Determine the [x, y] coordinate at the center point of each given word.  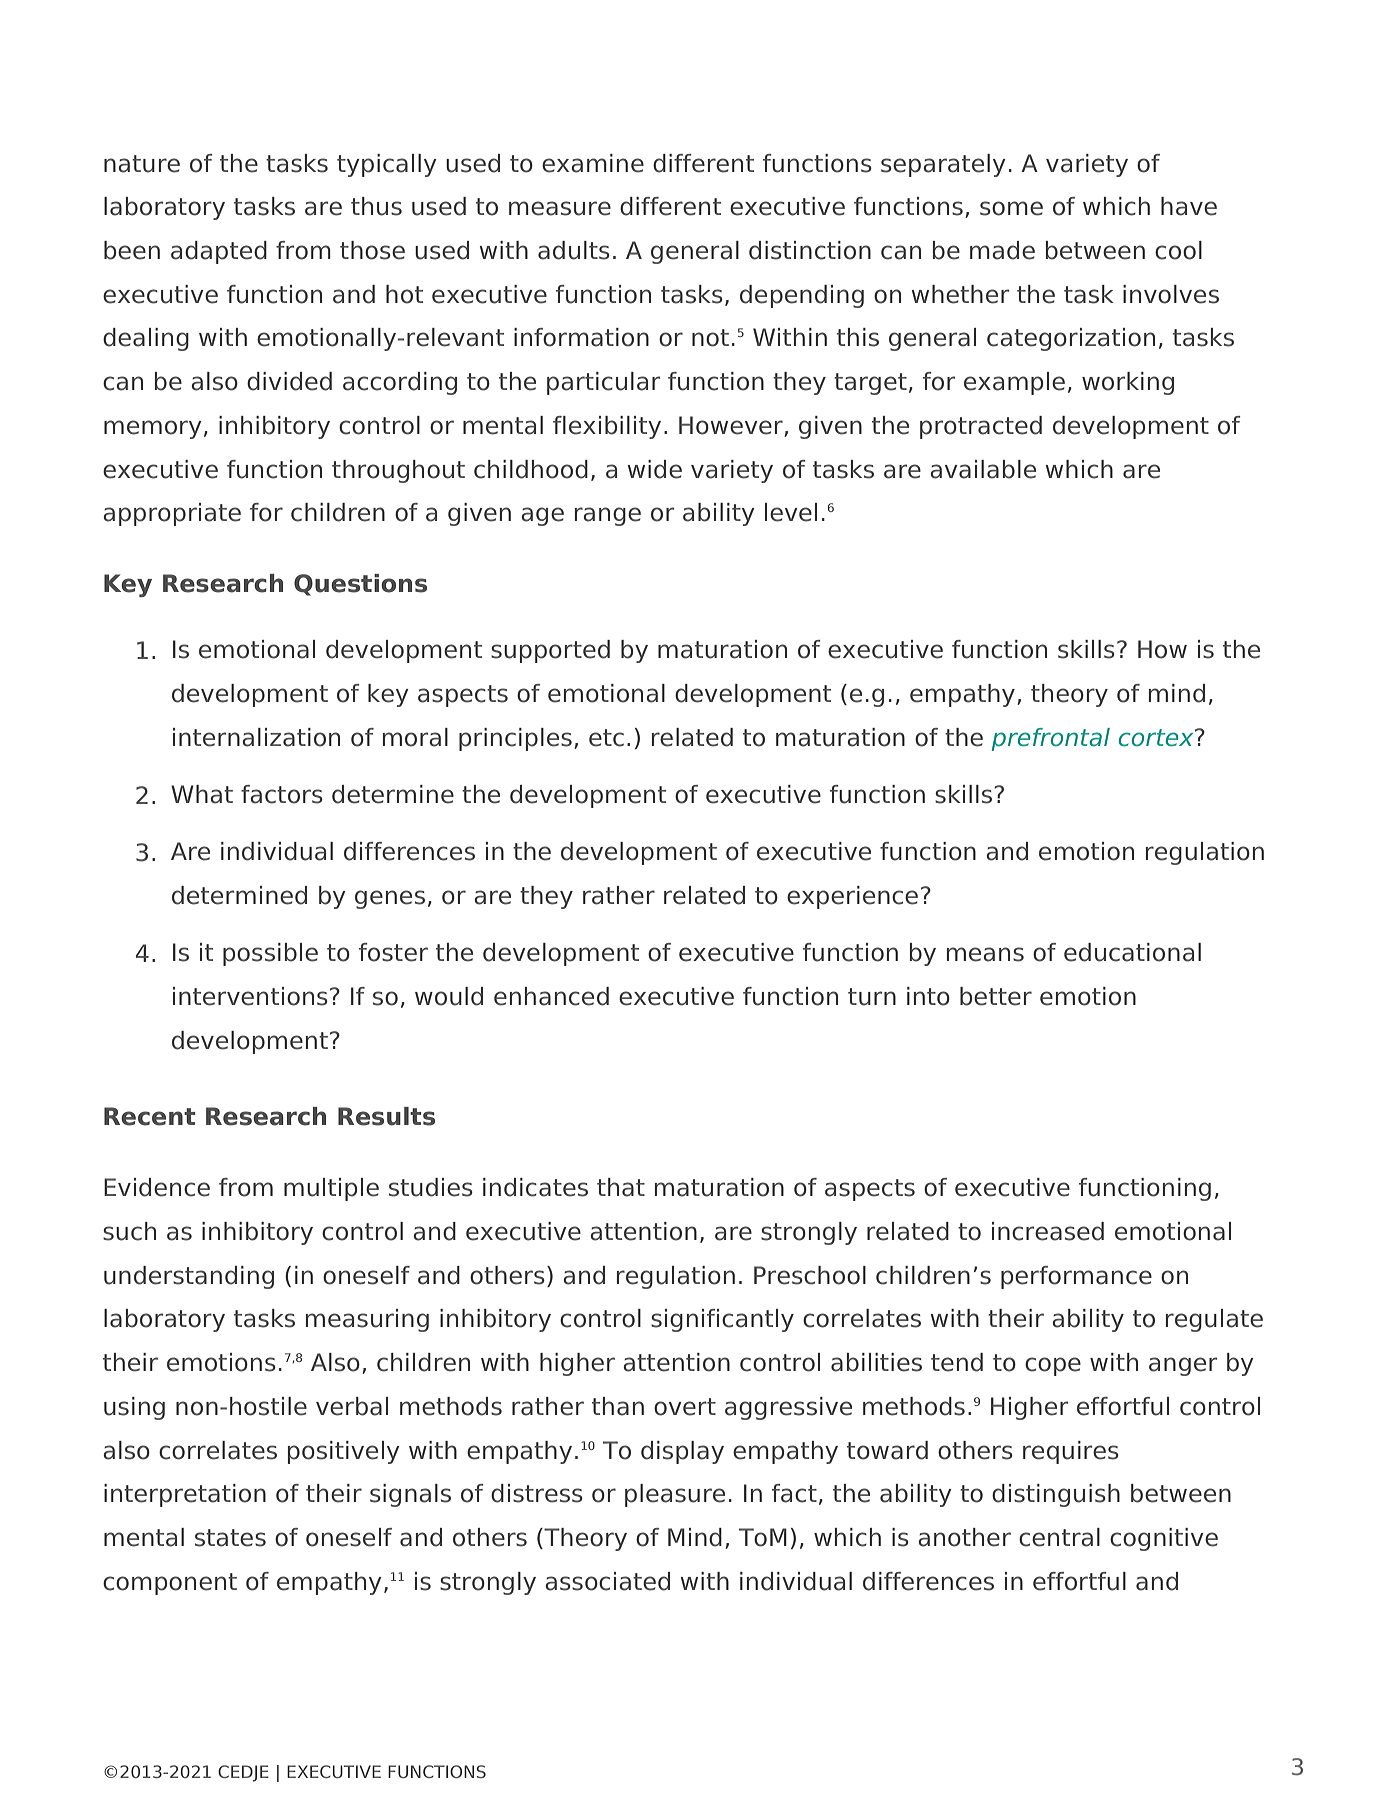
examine [593, 163]
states [230, 1538]
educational [1132, 952]
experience [852, 897]
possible [270, 954]
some [1011, 208]
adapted [219, 252]
